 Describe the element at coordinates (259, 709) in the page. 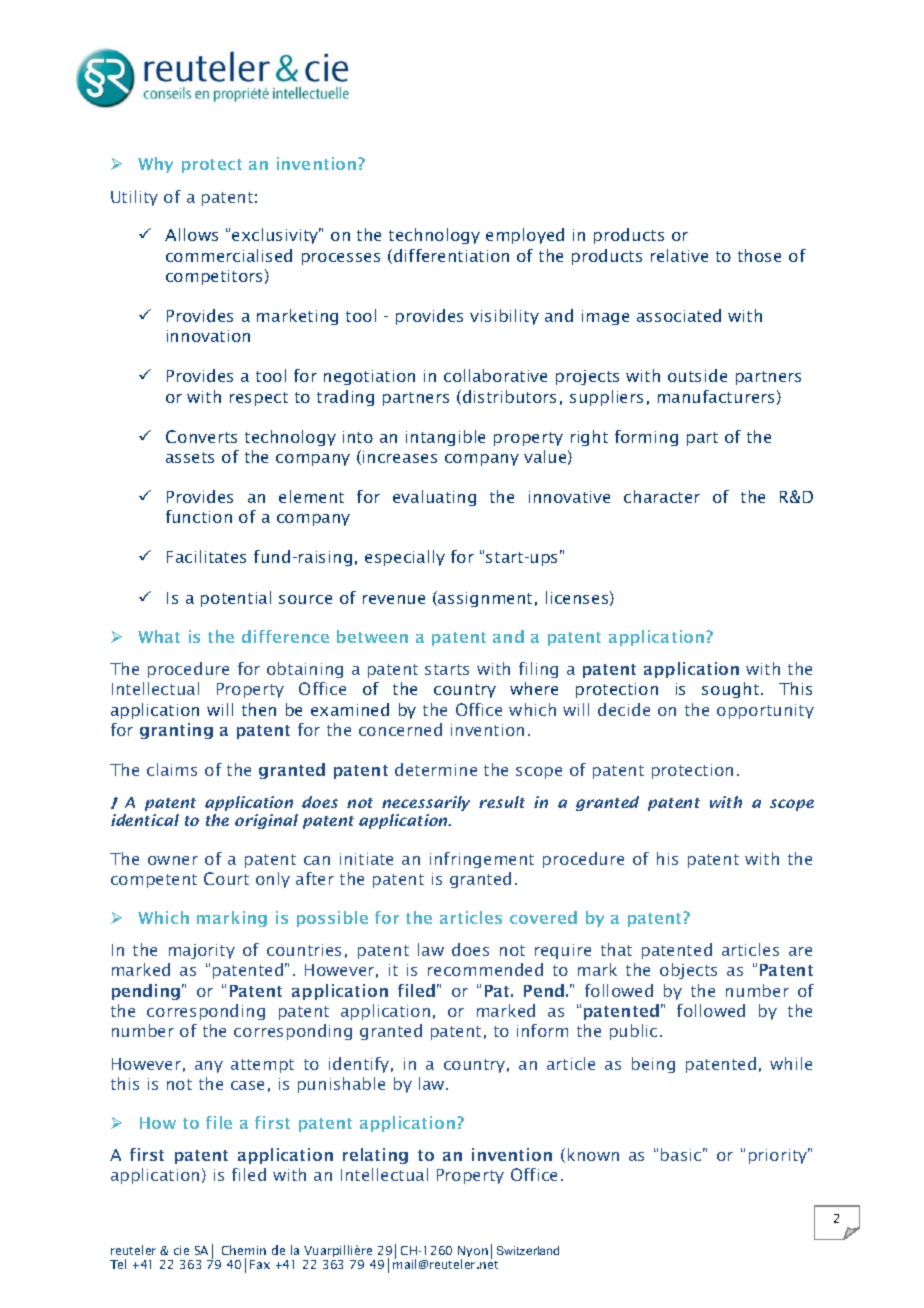

I see `then` at that location.
